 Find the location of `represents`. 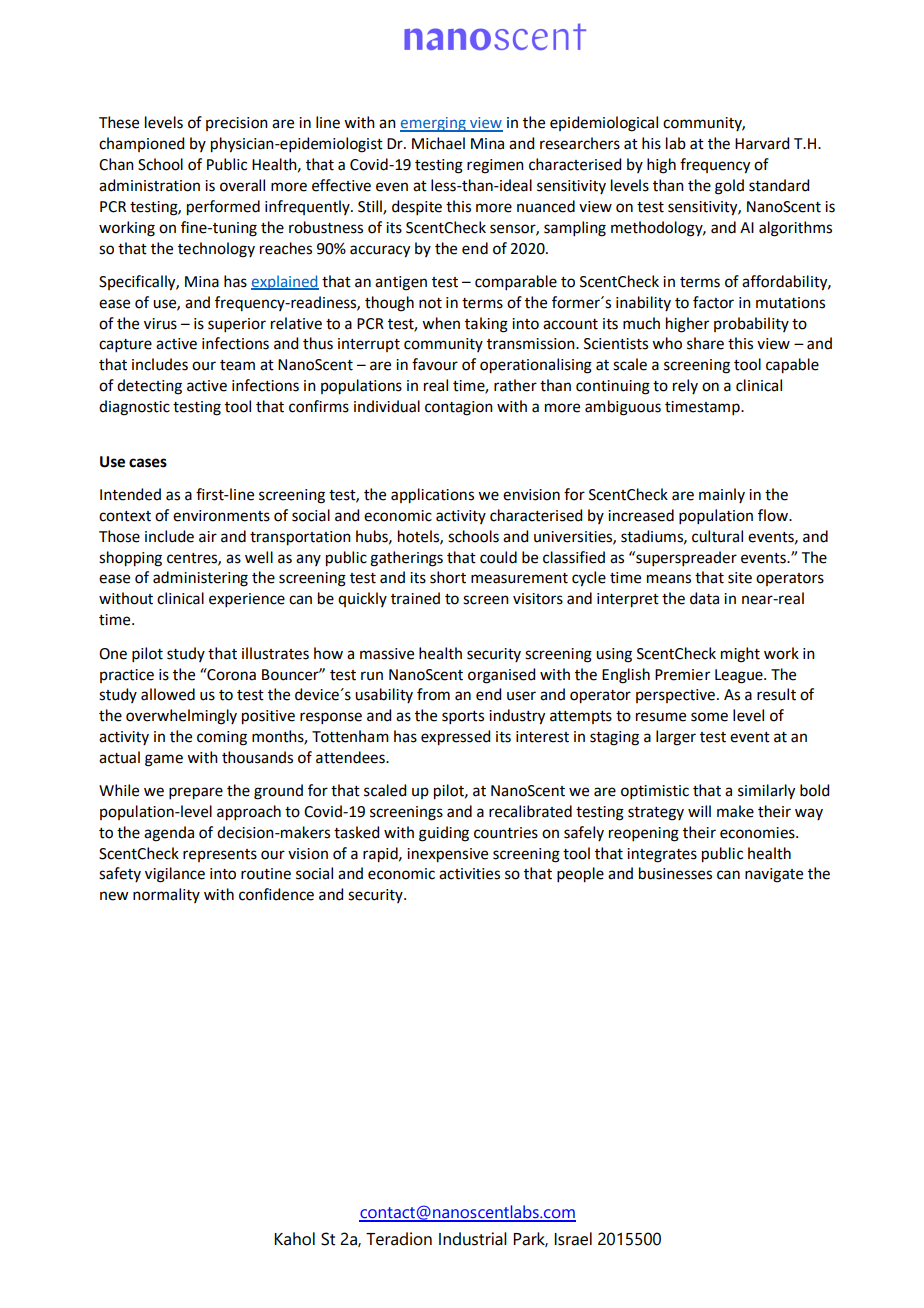

represents is located at coordinates (220, 855).
